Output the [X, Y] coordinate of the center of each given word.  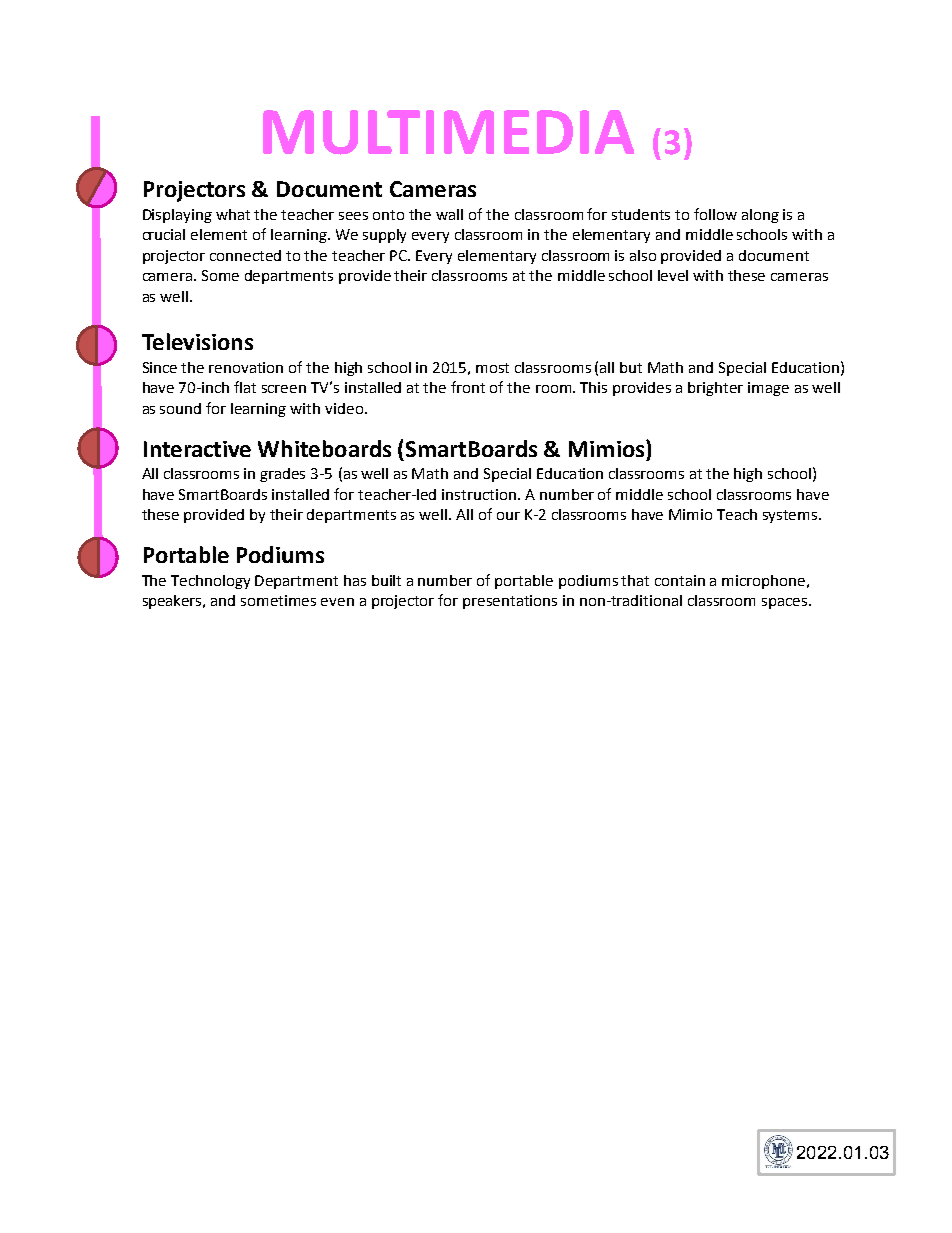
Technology [210, 582]
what [233, 214]
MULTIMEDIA [448, 132]
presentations [510, 602]
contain [680, 580]
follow [715, 214]
